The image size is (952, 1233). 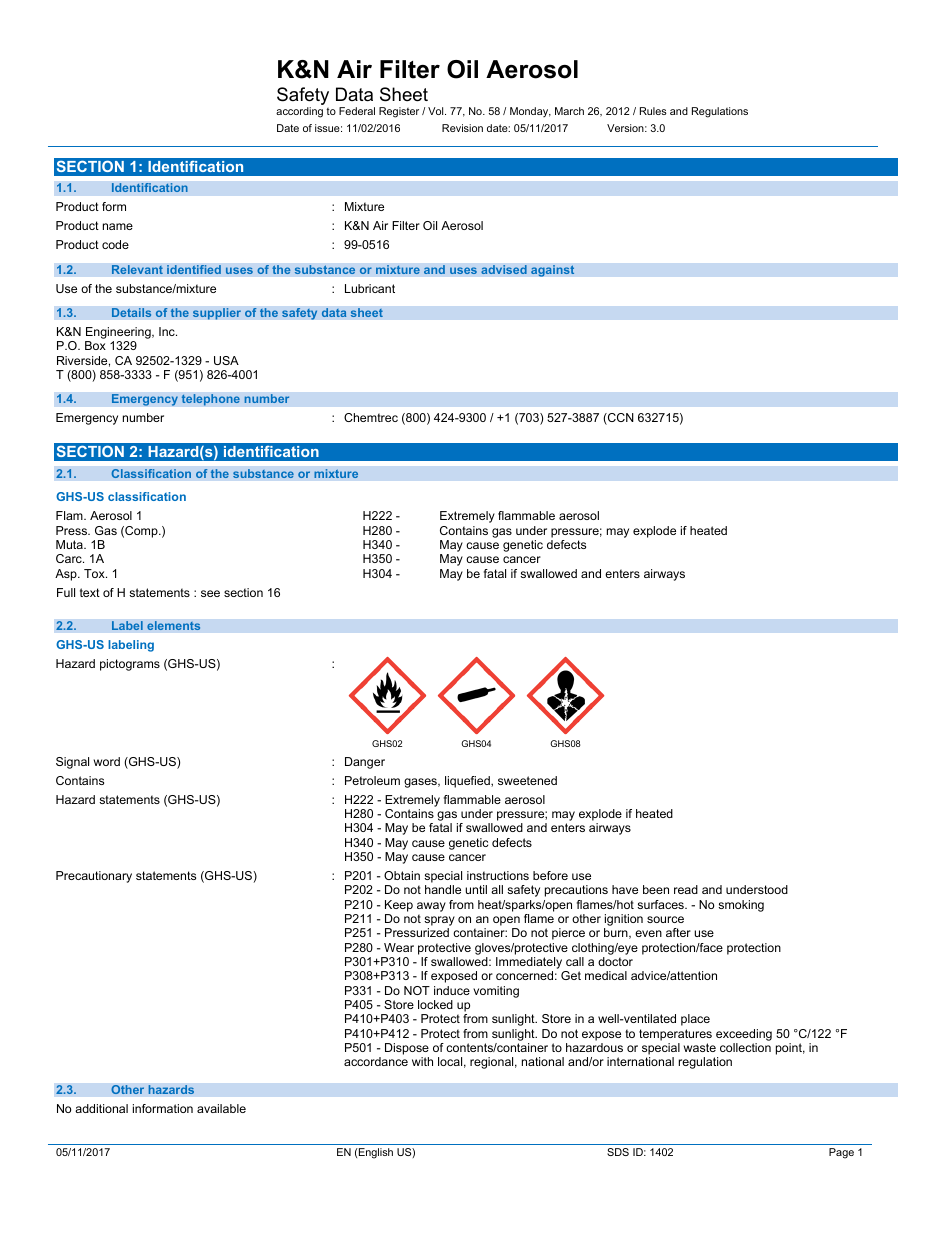 I want to click on smoking, so click(x=741, y=906).
